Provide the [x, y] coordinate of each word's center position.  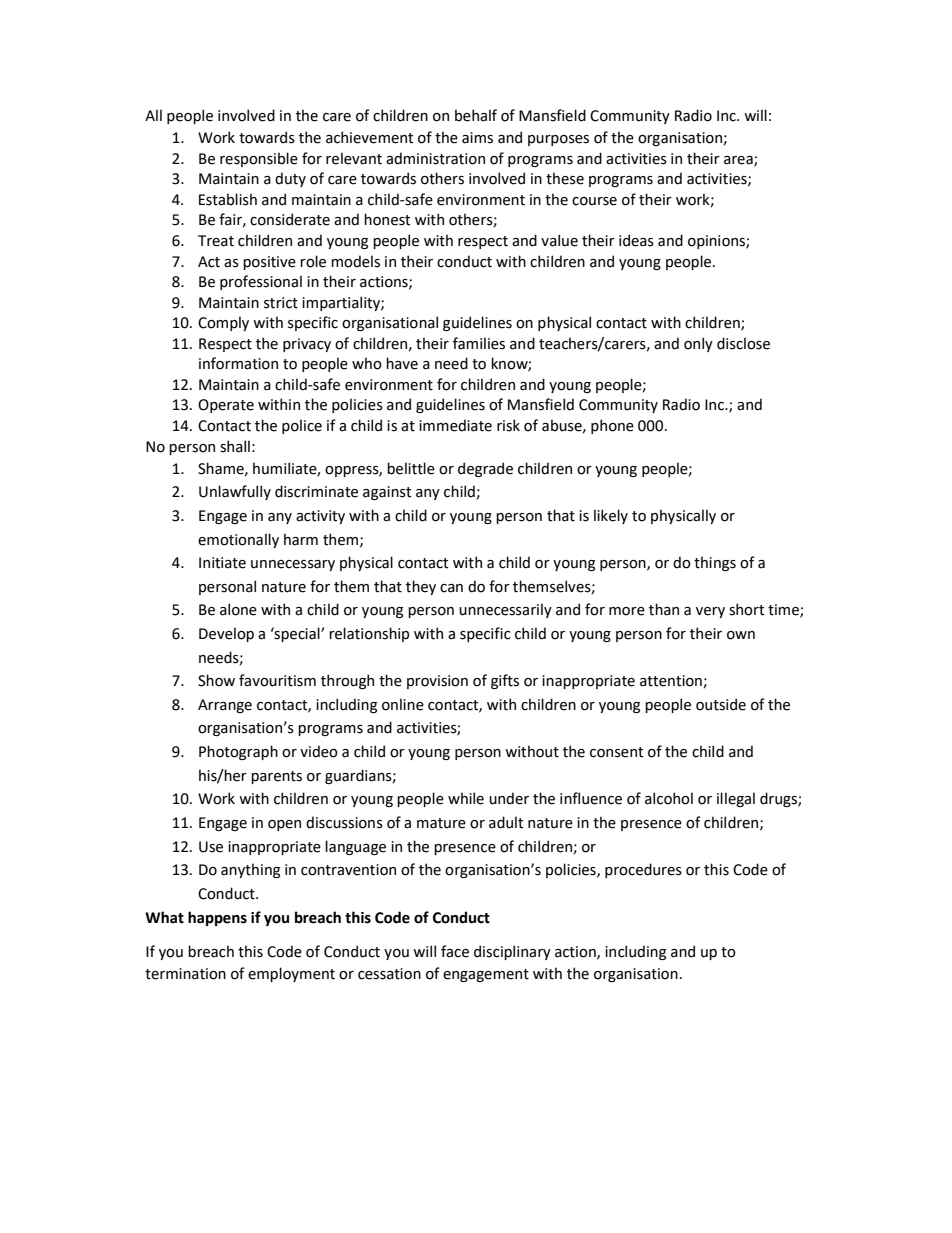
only [698, 344]
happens [217, 918]
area [739, 161]
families [479, 343]
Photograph [238, 752]
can [451, 588]
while [466, 798]
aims [477, 138]
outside [721, 704]
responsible [259, 159]
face [455, 951]
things [715, 563]
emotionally [238, 540]
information [238, 363]
